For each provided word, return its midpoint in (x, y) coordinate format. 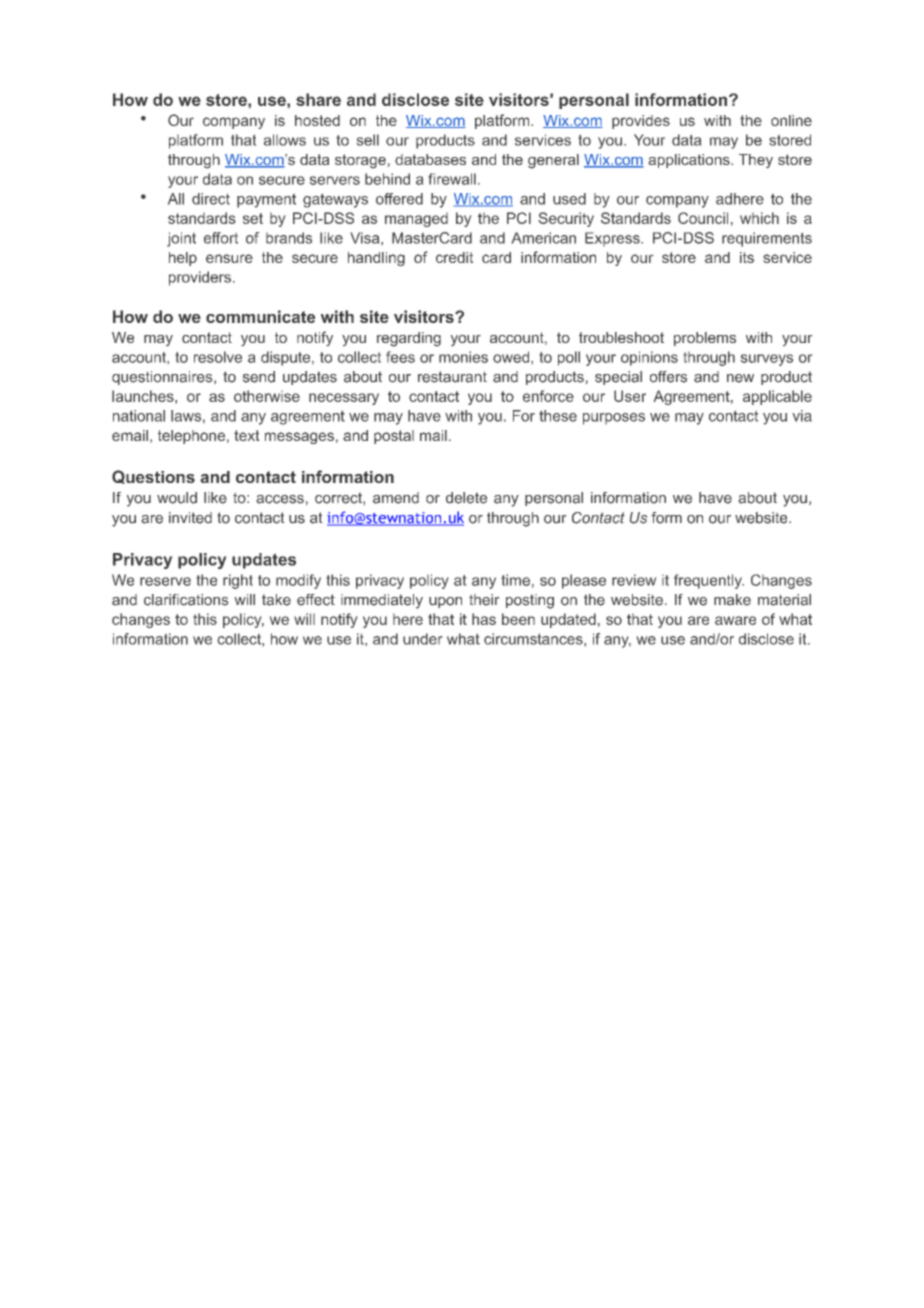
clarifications (186, 600)
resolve (218, 357)
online (791, 120)
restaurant (452, 377)
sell (367, 140)
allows (285, 140)
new (740, 378)
